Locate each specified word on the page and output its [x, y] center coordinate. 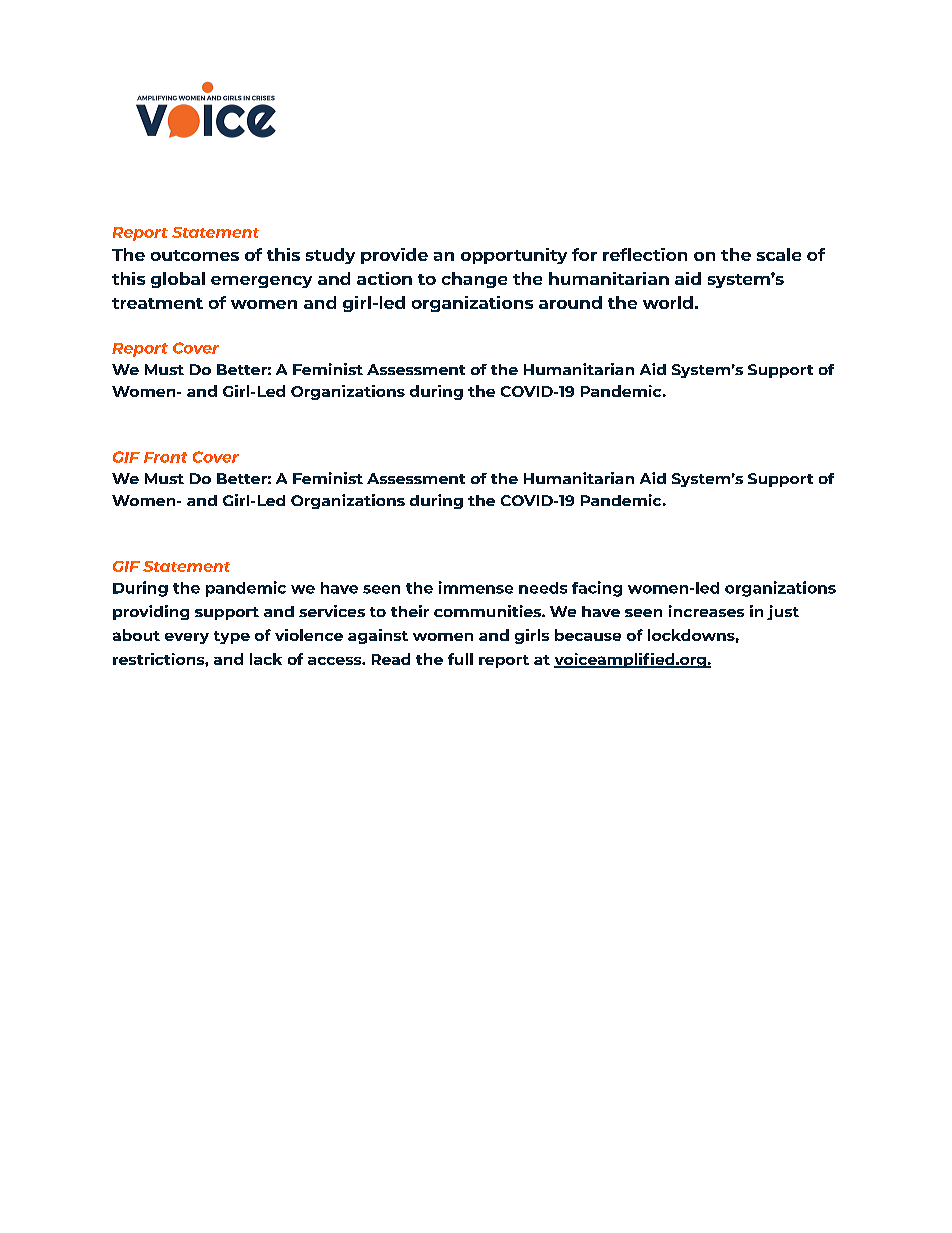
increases [706, 611]
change [474, 280]
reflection [645, 254]
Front [165, 457]
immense [476, 587]
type [232, 637]
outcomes [195, 255]
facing [597, 589]
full [460, 659]
